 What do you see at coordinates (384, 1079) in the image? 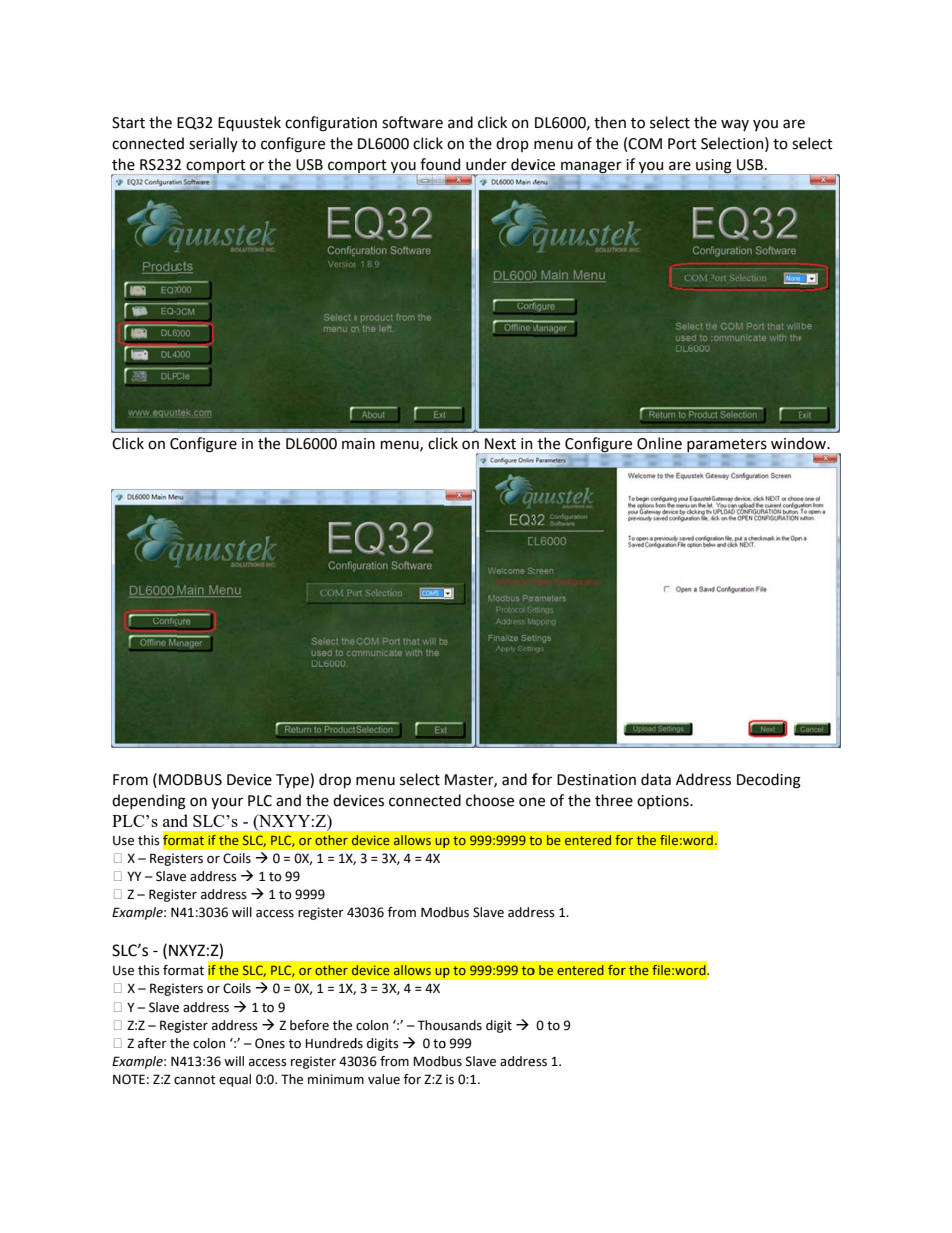
I see `value` at bounding box center [384, 1079].
